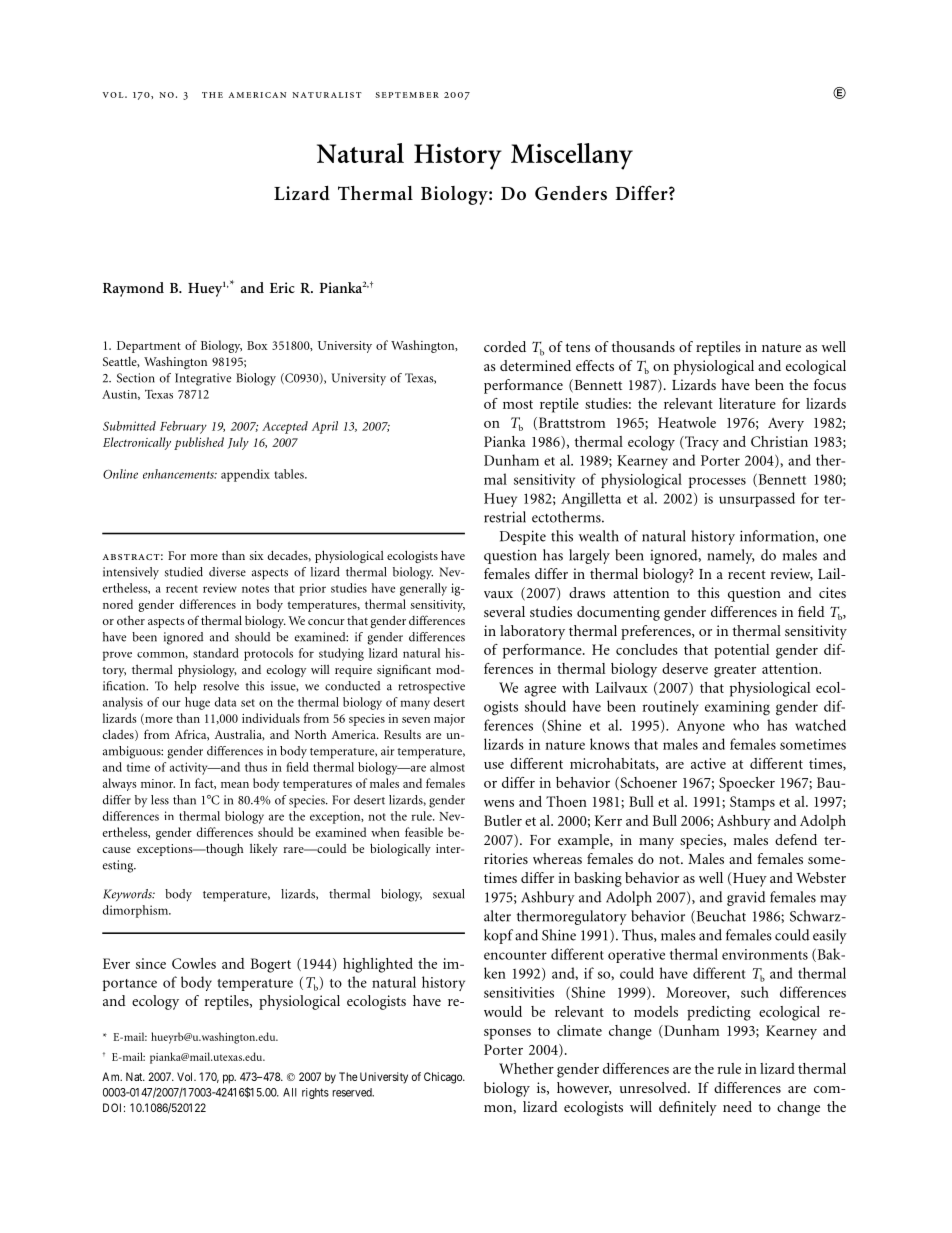 The width and height of the screenshot is (952, 1233). Describe the element at coordinates (730, 556) in the screenshot. I see `namely` at that location.
